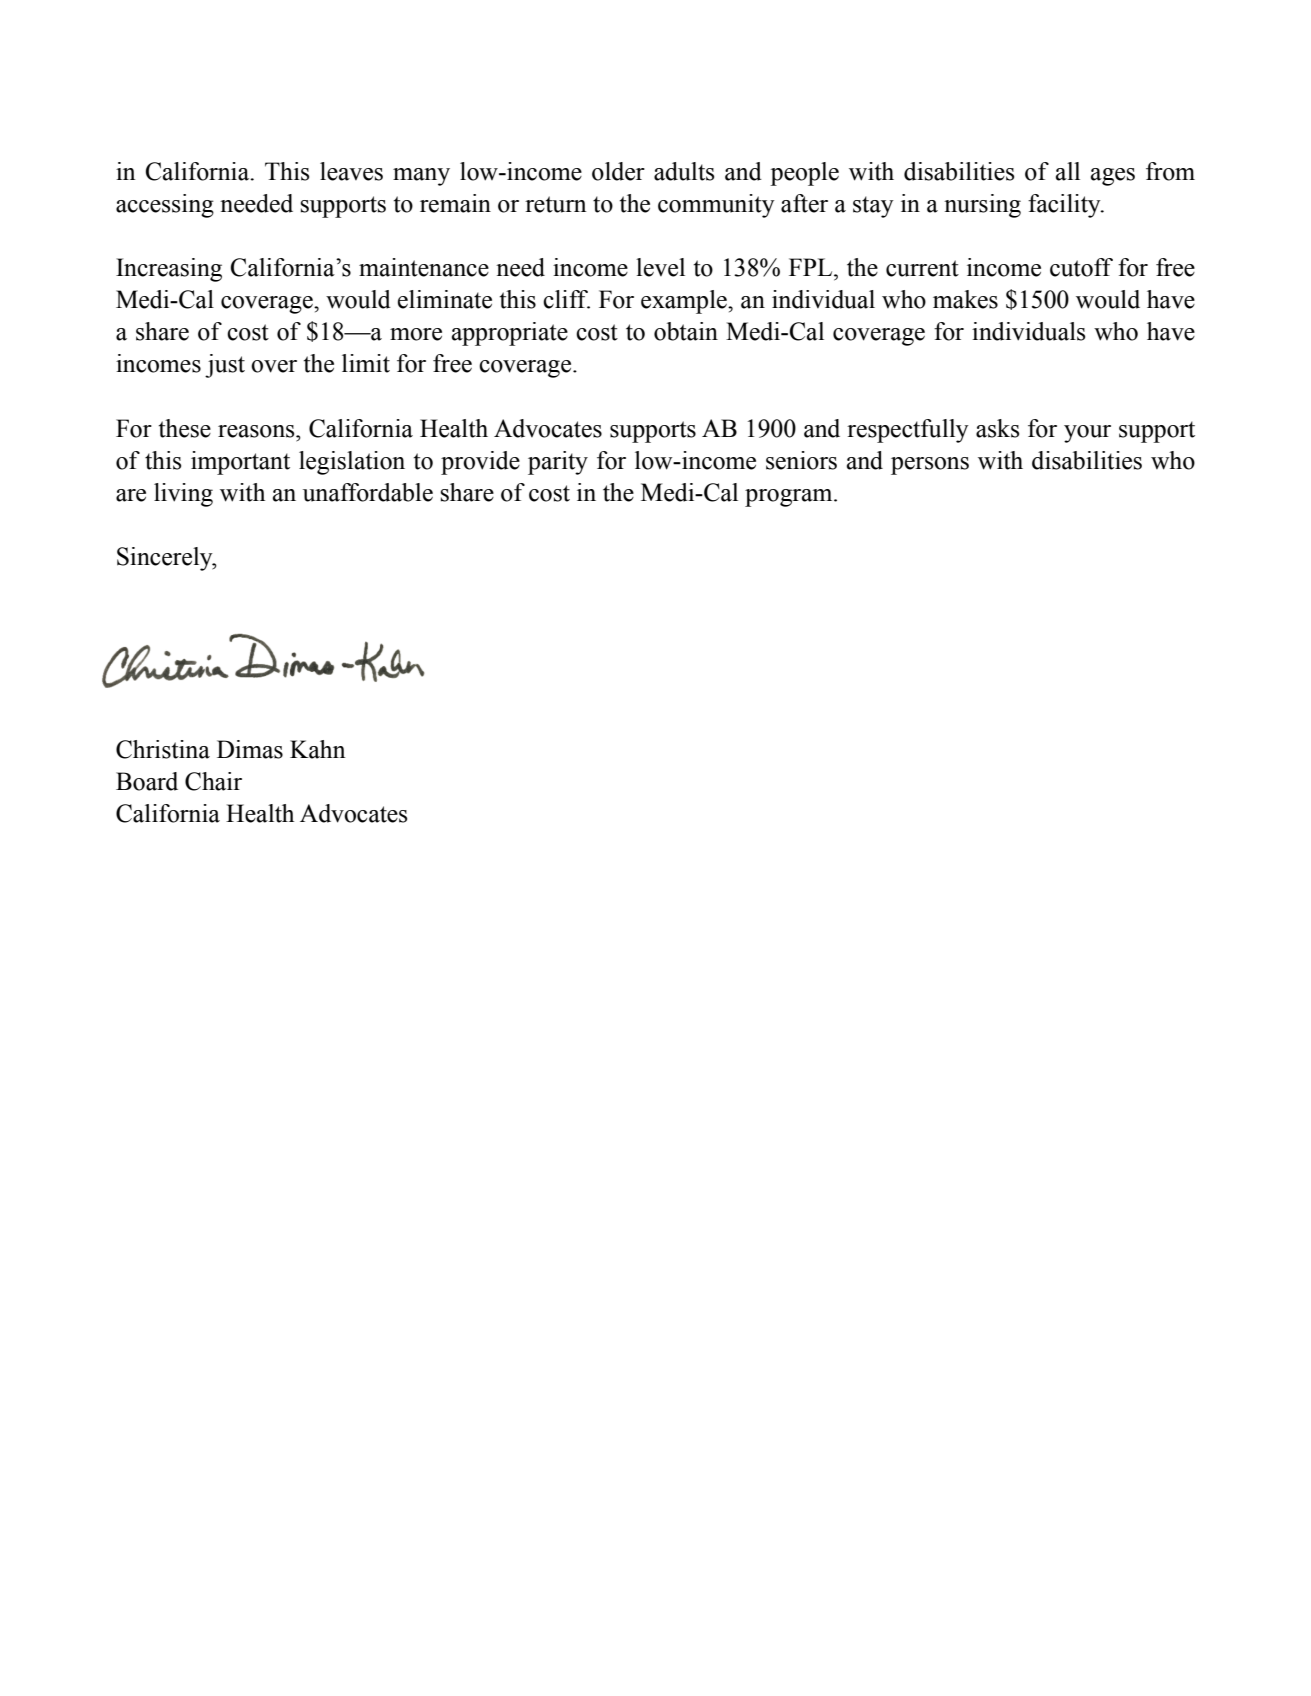 The width and height of the screenshot is (1311, 1696). Describe the element at coordinates (225, 366) in the screenshot. I see `just` at that location.
